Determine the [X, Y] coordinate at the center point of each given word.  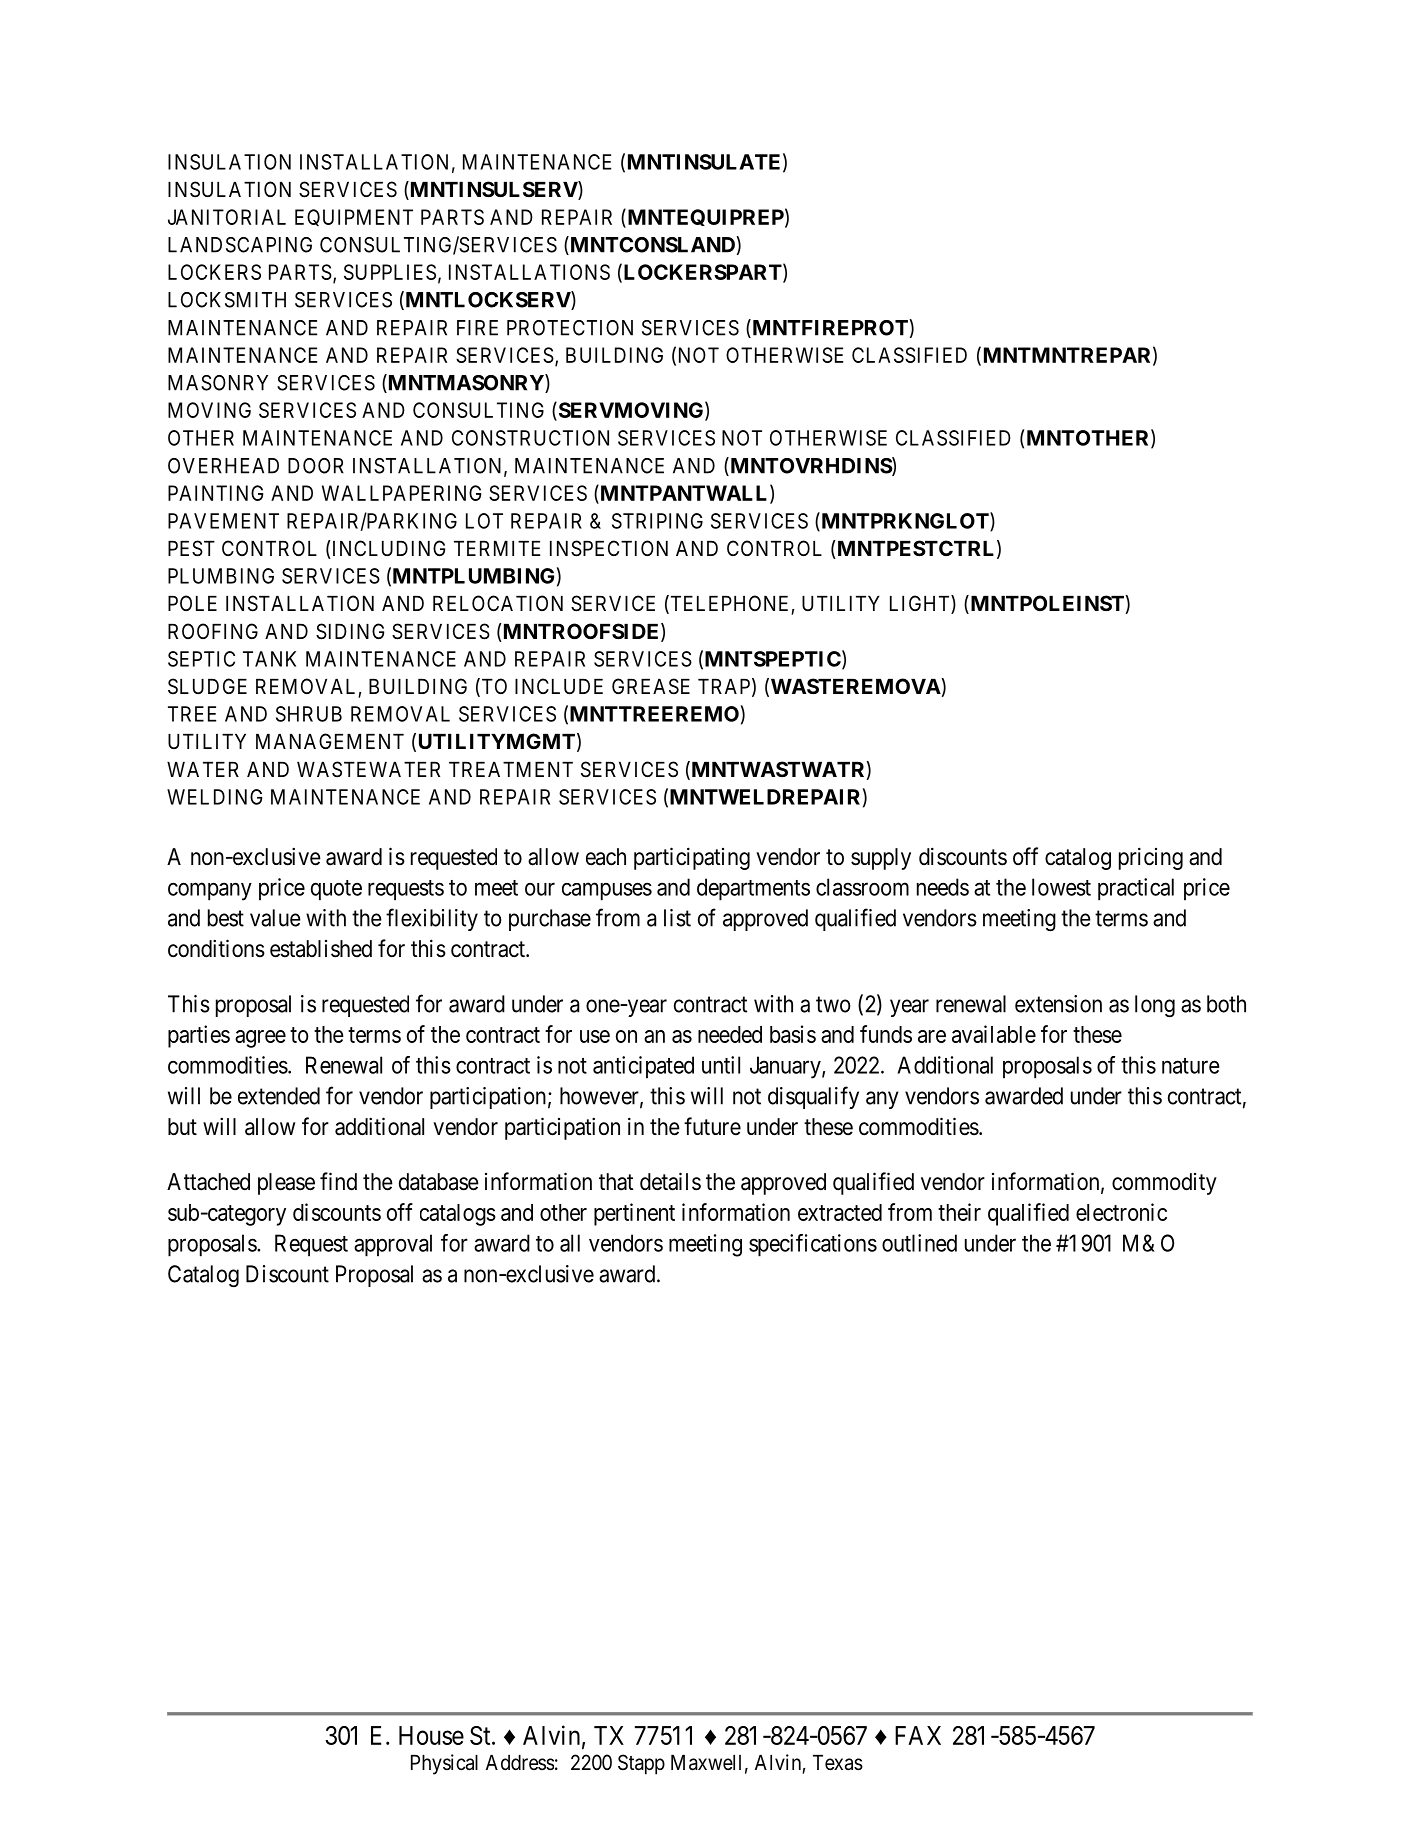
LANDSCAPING [240, 245]
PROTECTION [570, 328]
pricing [1151, 858]
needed [730, 1034]
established [321, 949]
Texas [838, 1763]
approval [393, 1245]
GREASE [651, 686]
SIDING [350, 631]
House [431, 1735]
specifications [813, 1245]
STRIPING [657, 521]
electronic [1121, 1212]
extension [1058, 1004]
